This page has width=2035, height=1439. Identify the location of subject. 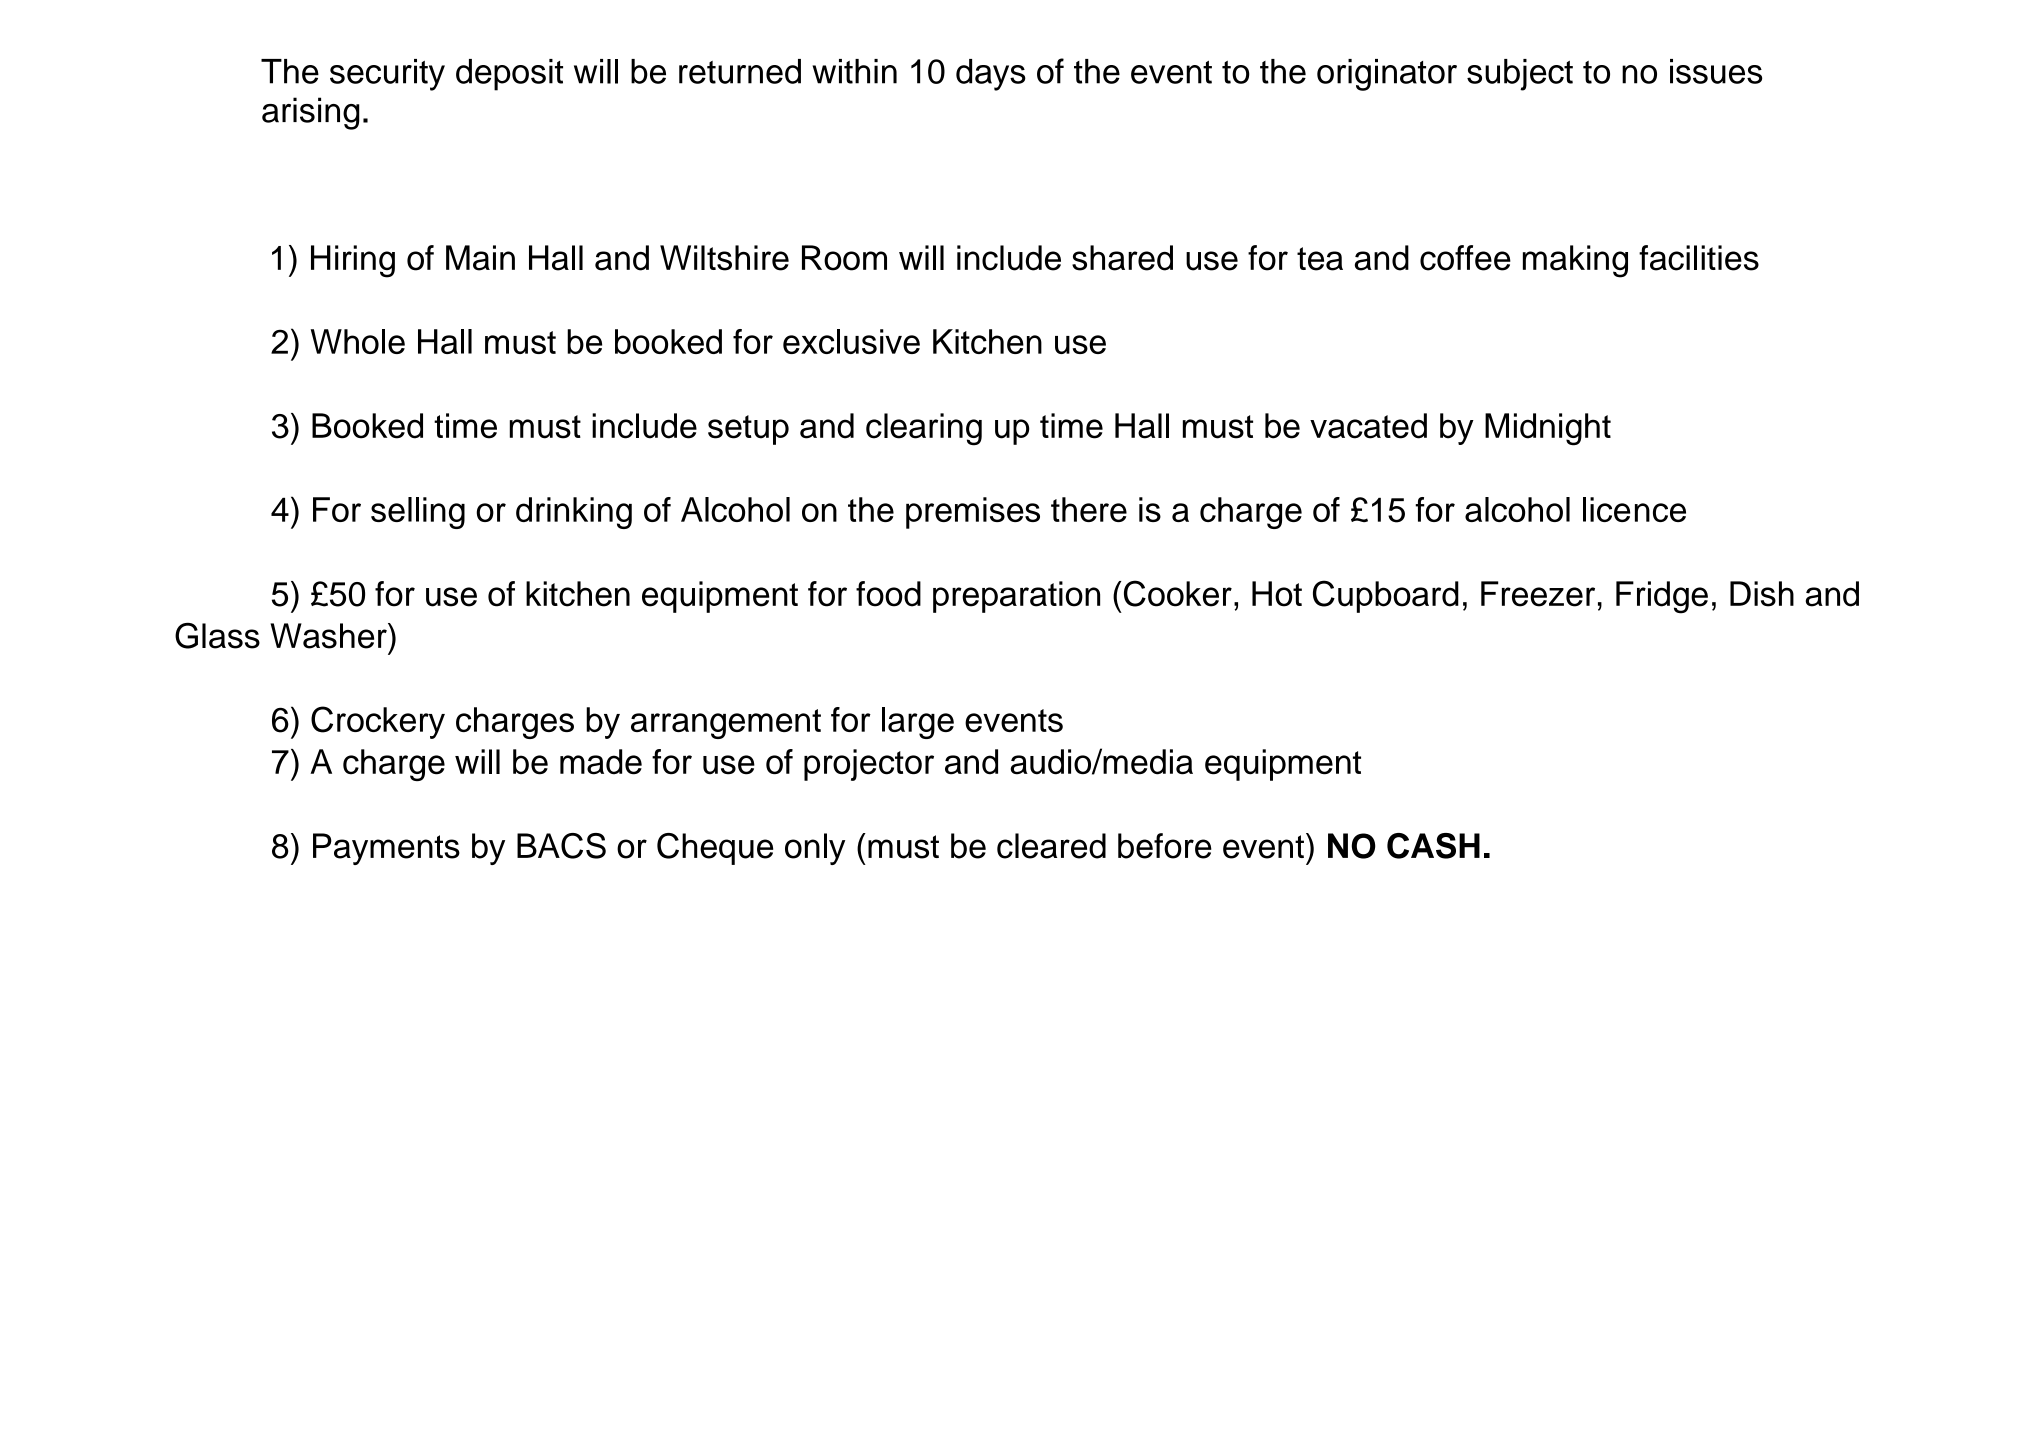
(1520, 75).
